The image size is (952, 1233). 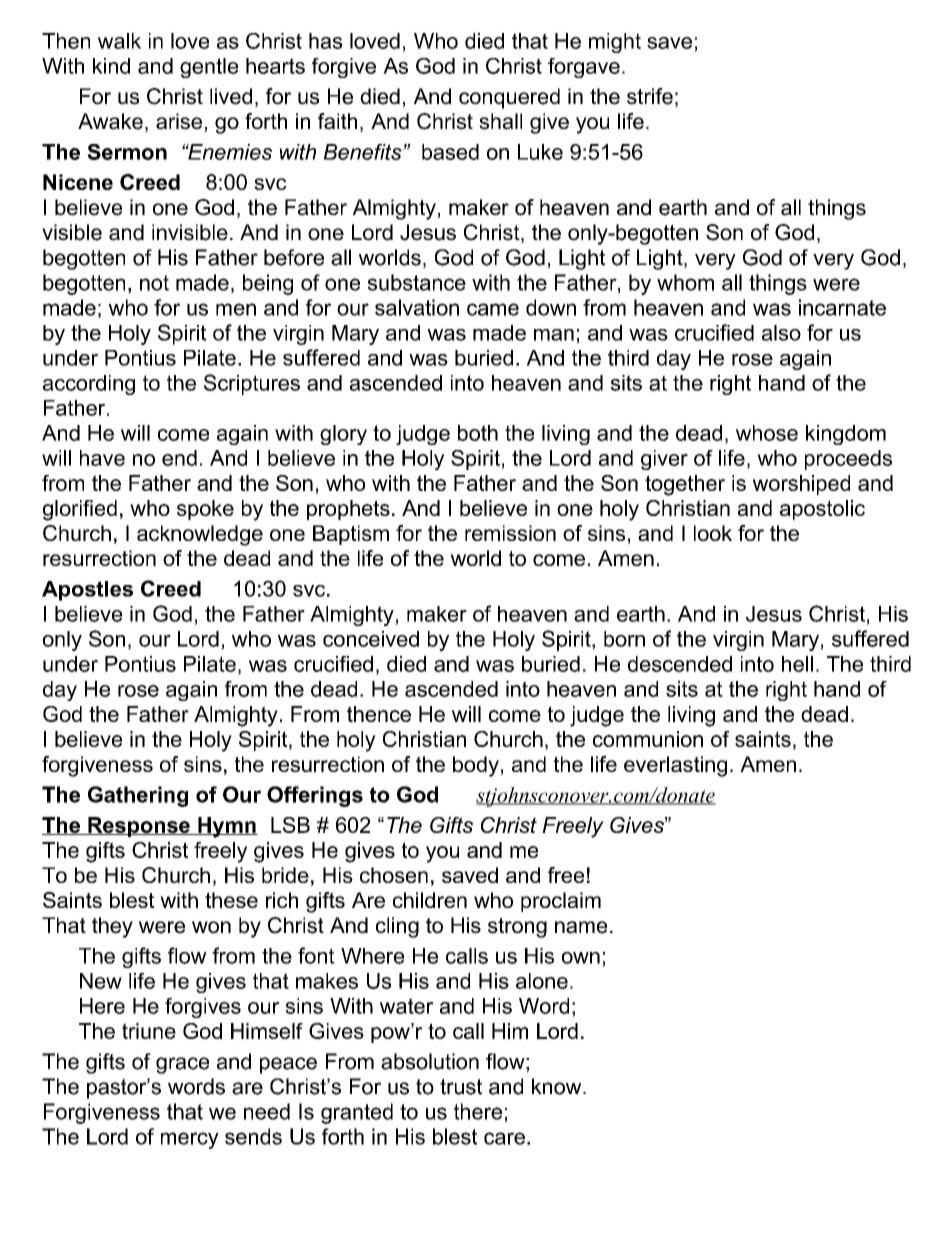 I want to click on Apostles, so click(x=87, y=591).
